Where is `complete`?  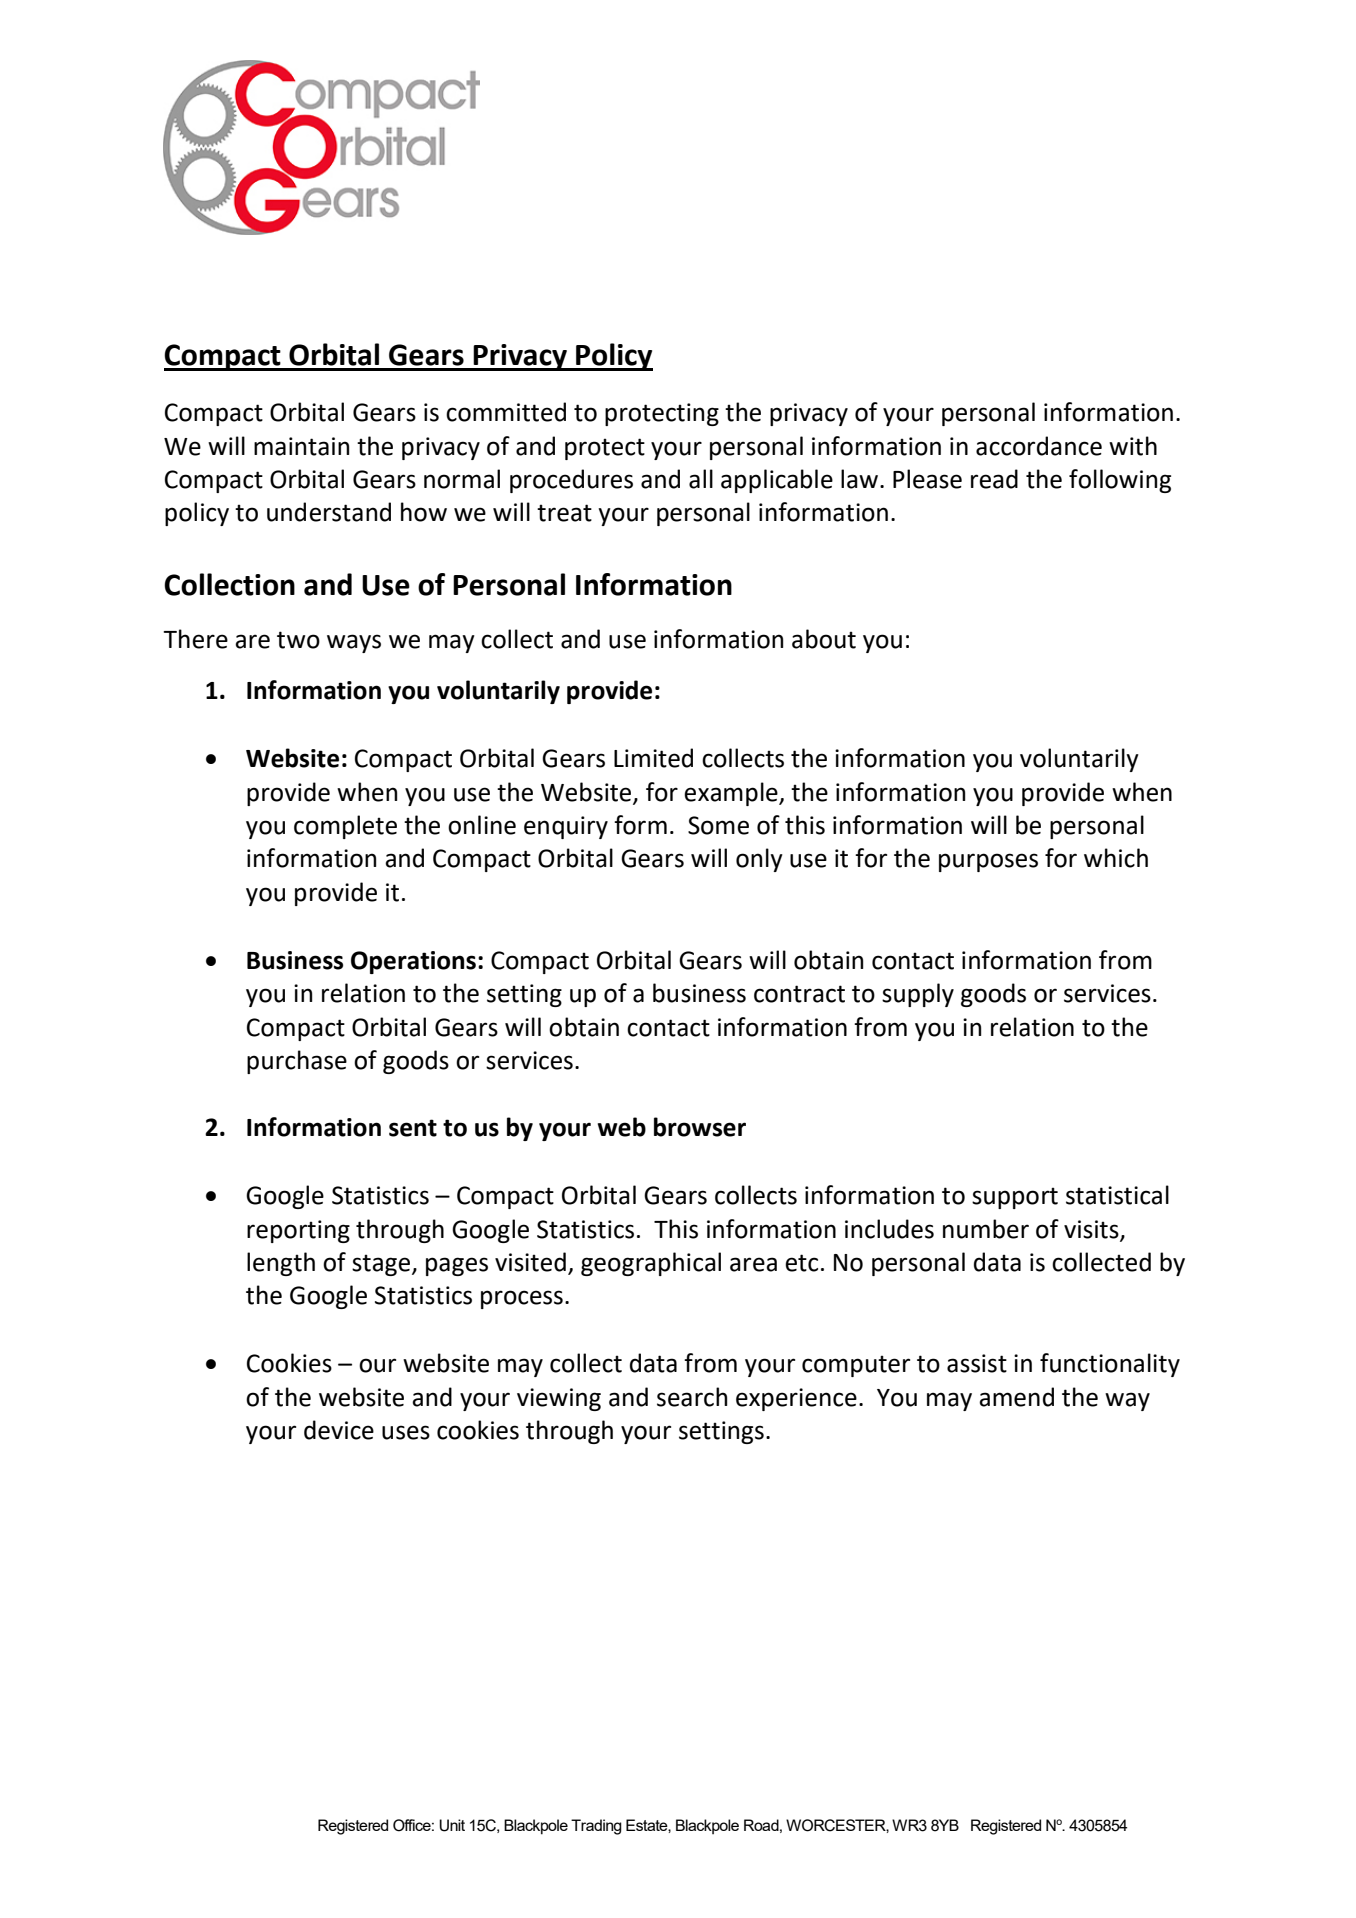 complete is located at coordinates (345, 827).
